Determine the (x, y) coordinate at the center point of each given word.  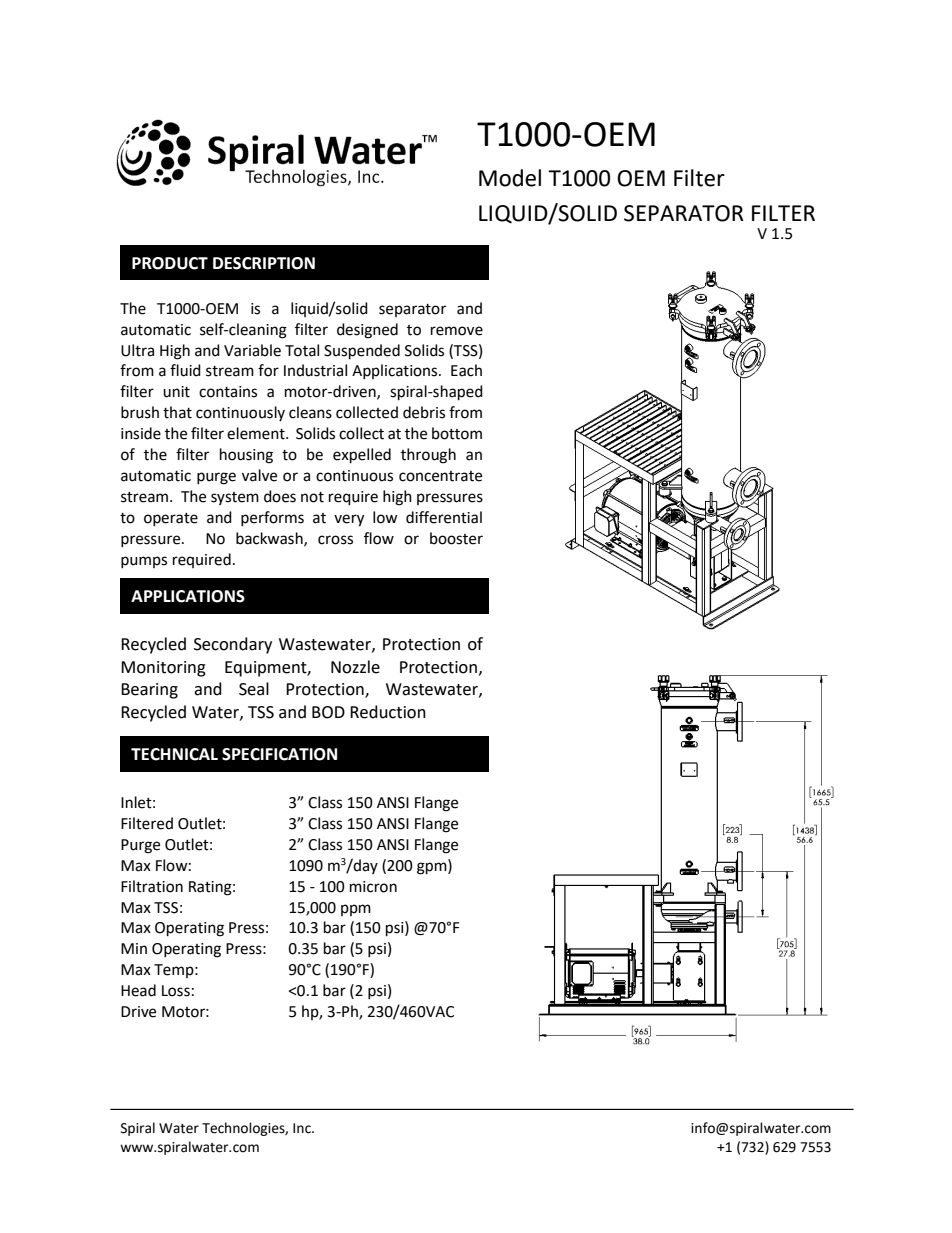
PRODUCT (170, 263)
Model (510, 178)
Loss (176, 991)
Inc (303, 1128)
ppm (356, 910)
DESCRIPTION (264, 263)
